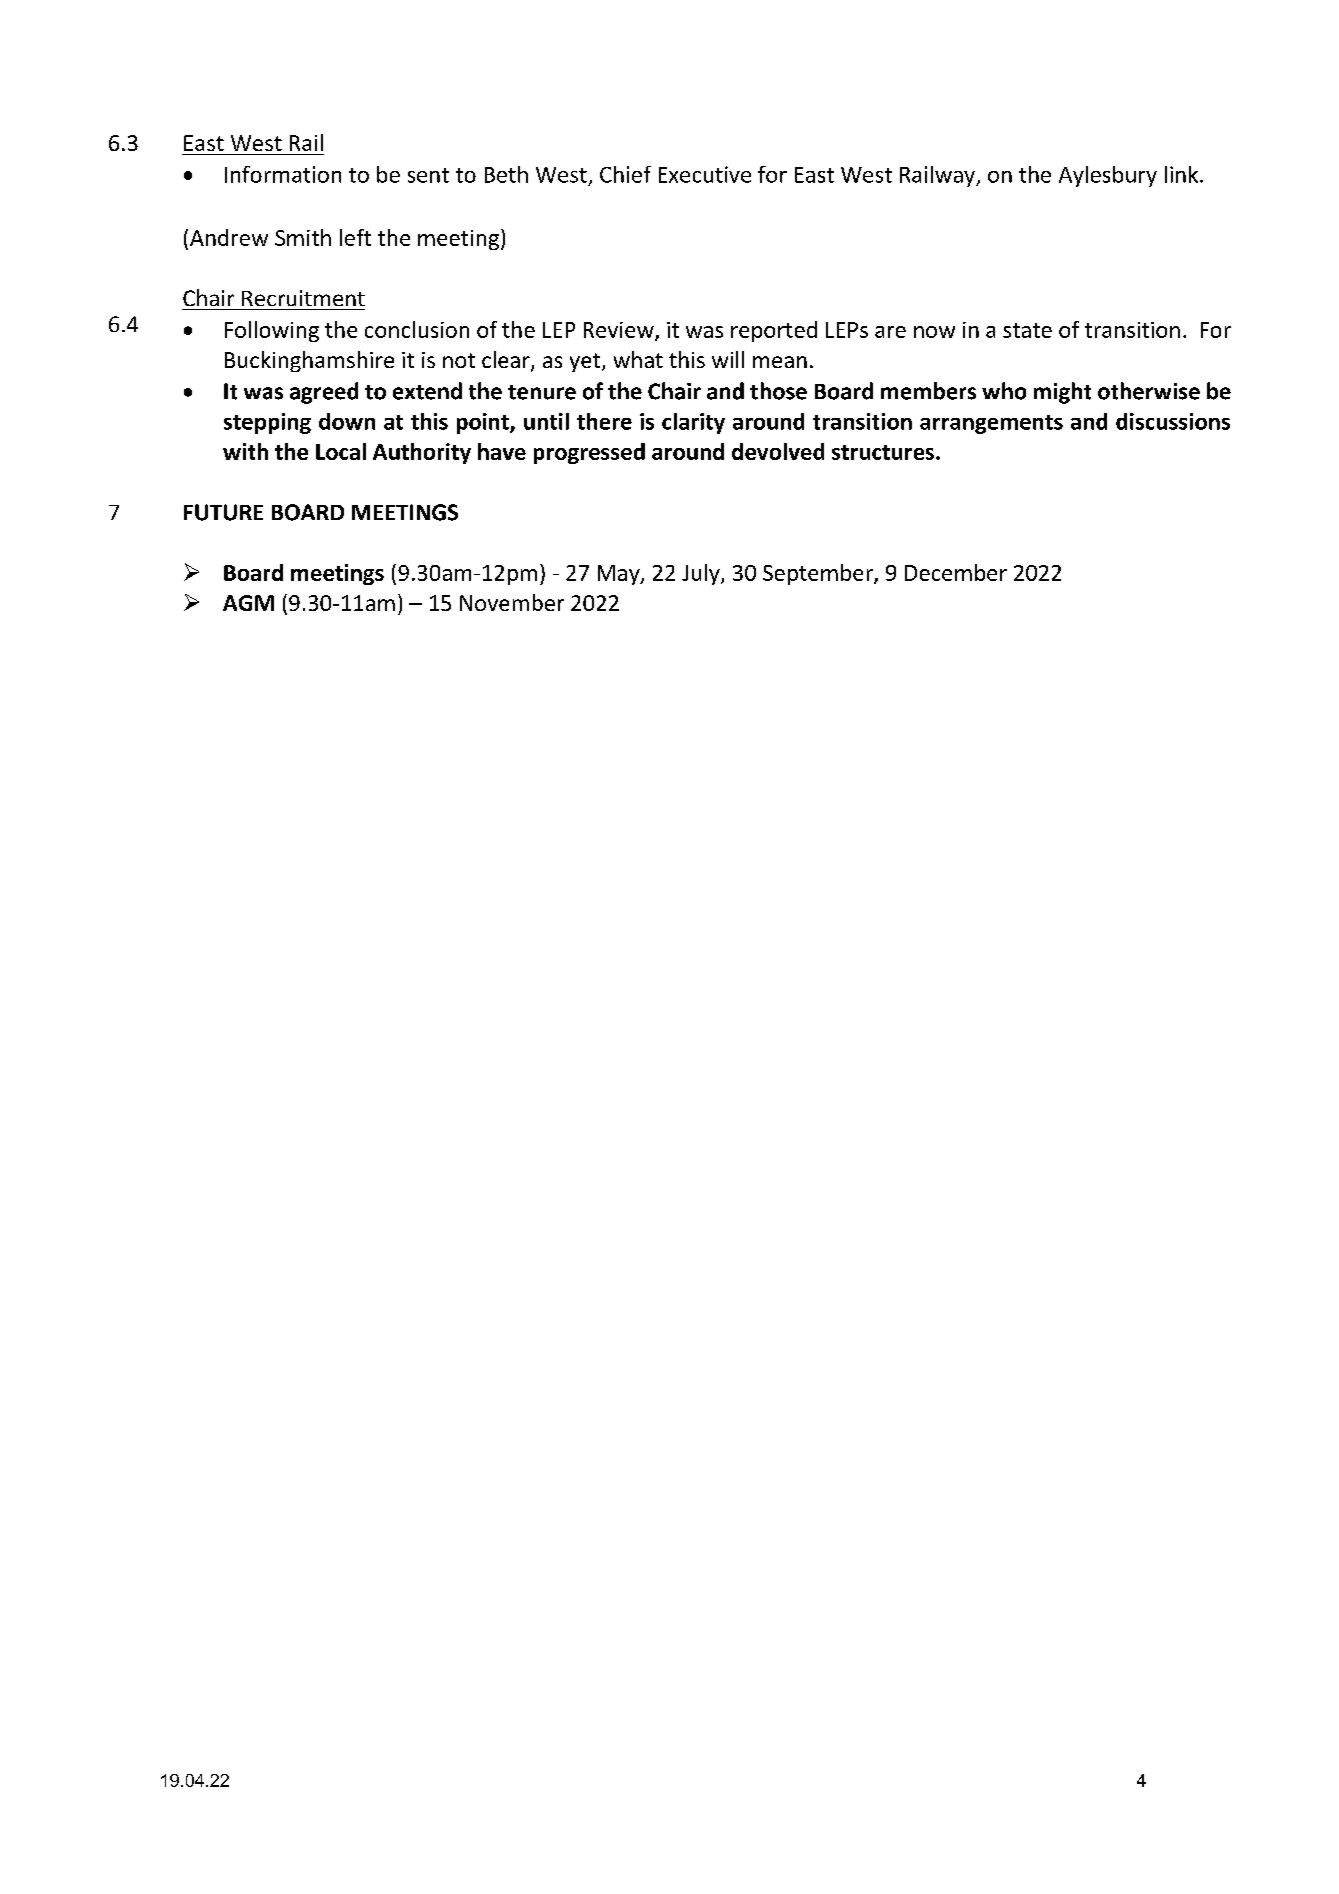 The width and height of the page is (1339, 1894). I want to click on link, so click(1183, 174).
